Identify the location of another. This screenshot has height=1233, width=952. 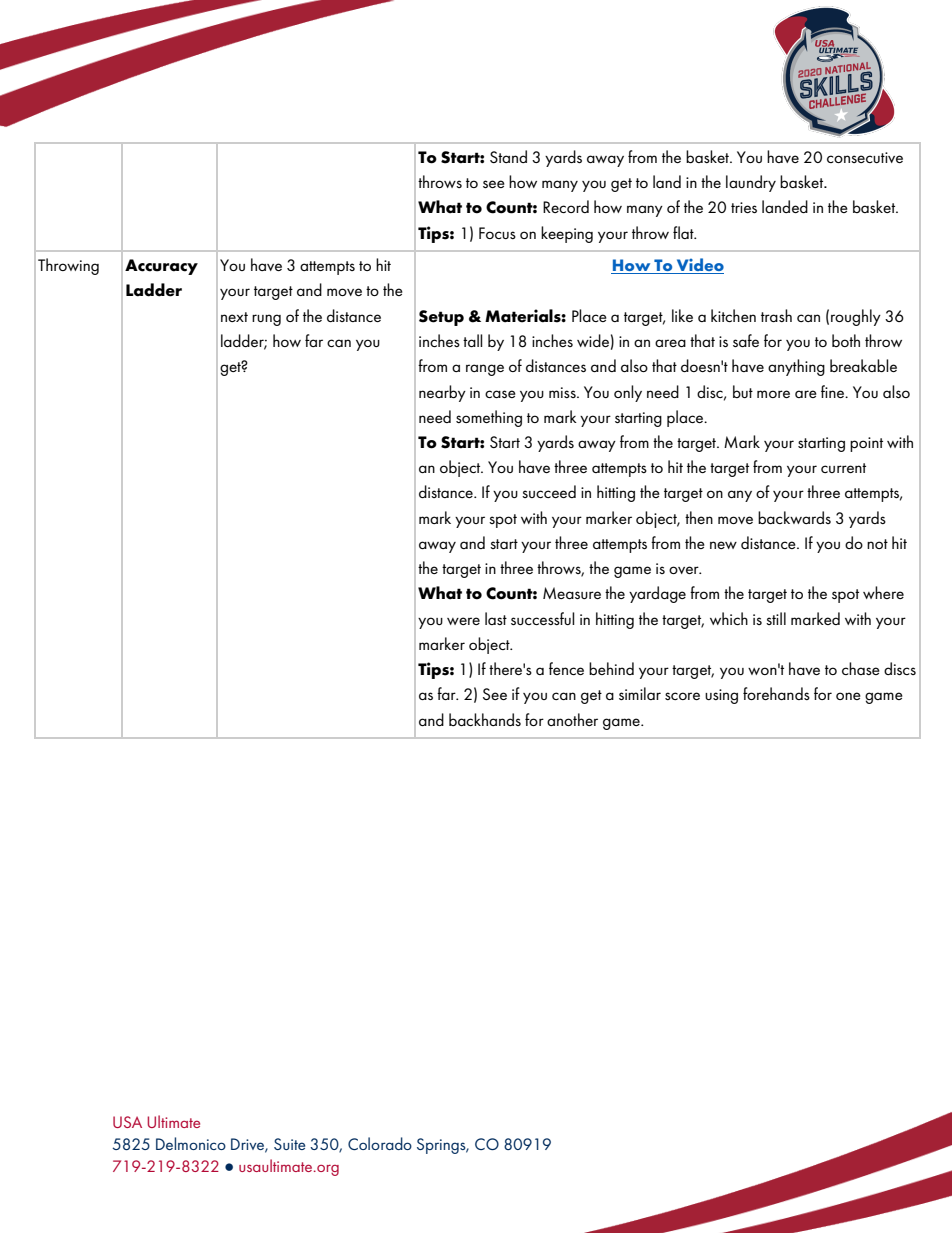
(572, 719).
